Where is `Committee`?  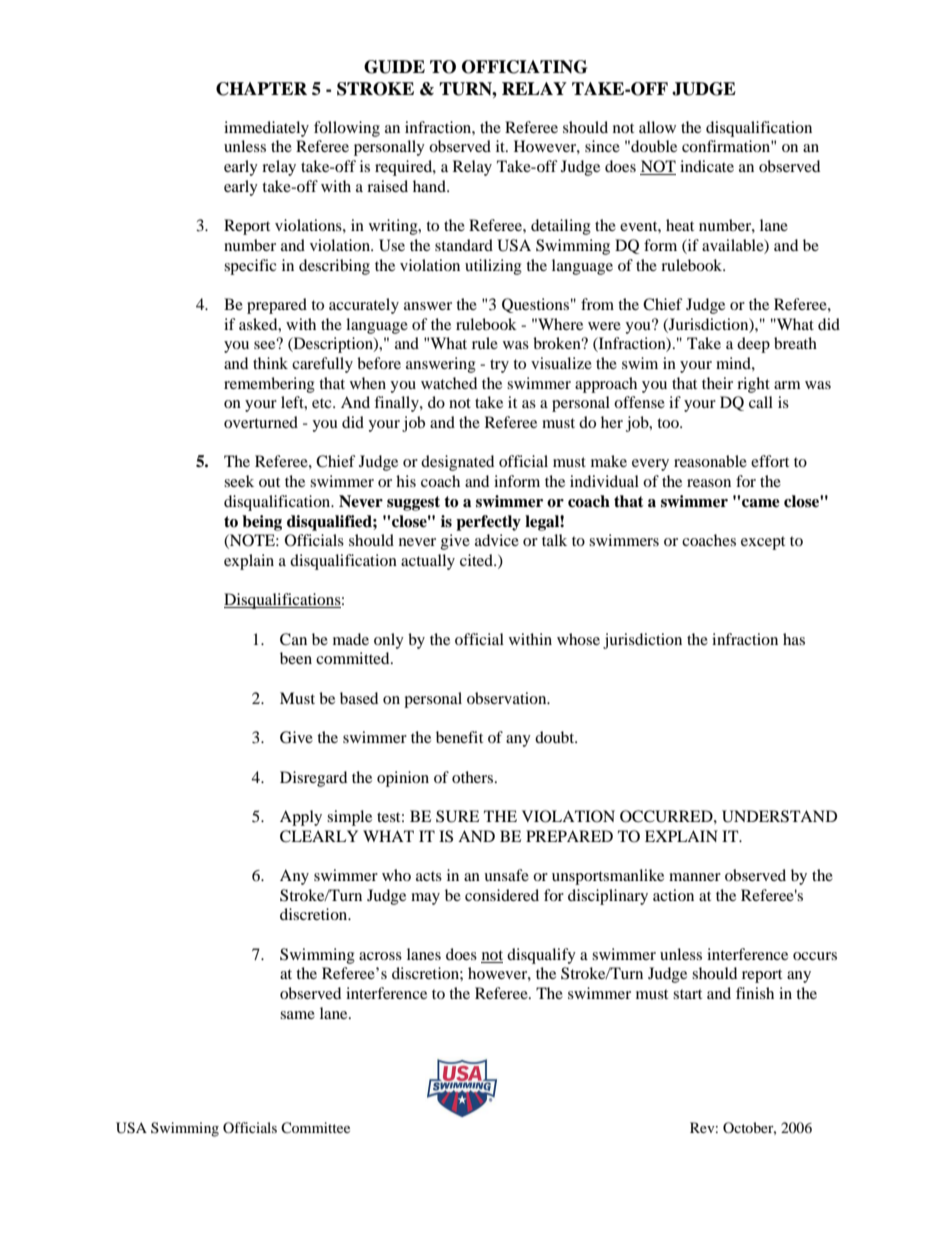
Committee is located at coordinates (315, 1128).
